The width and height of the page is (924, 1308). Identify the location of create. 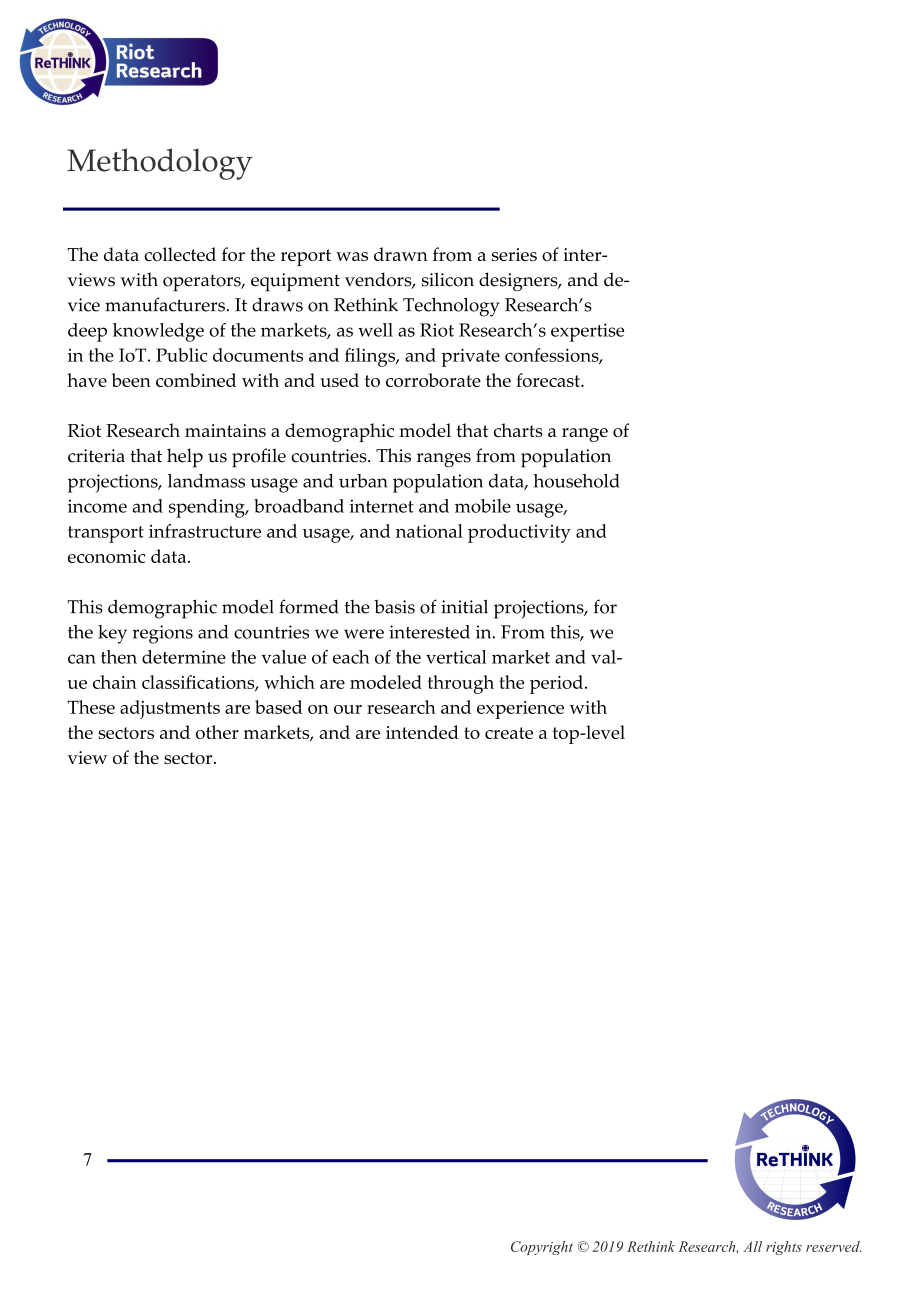
(509, 733).
